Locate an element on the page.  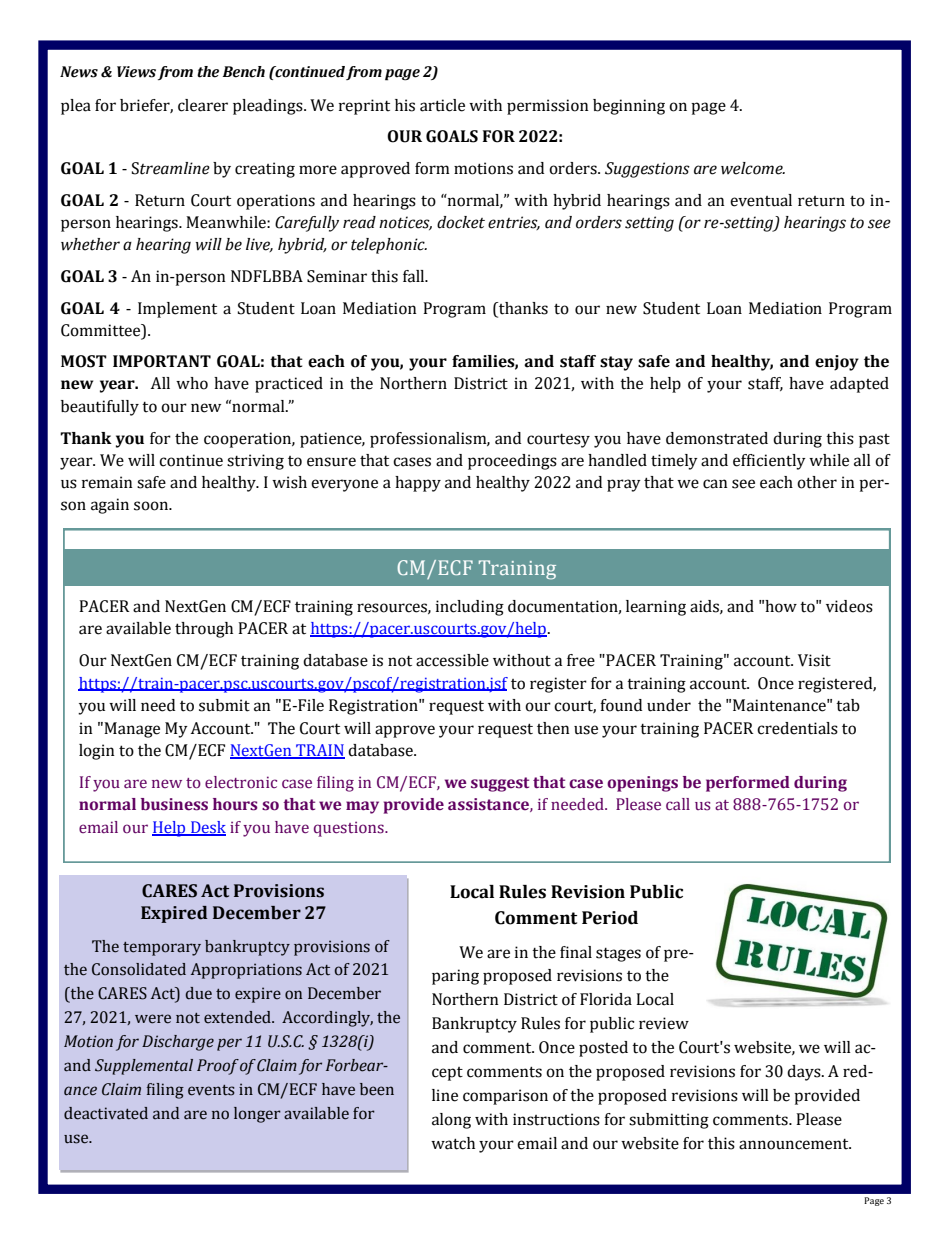
along is located at coordinates (451, 1121).
